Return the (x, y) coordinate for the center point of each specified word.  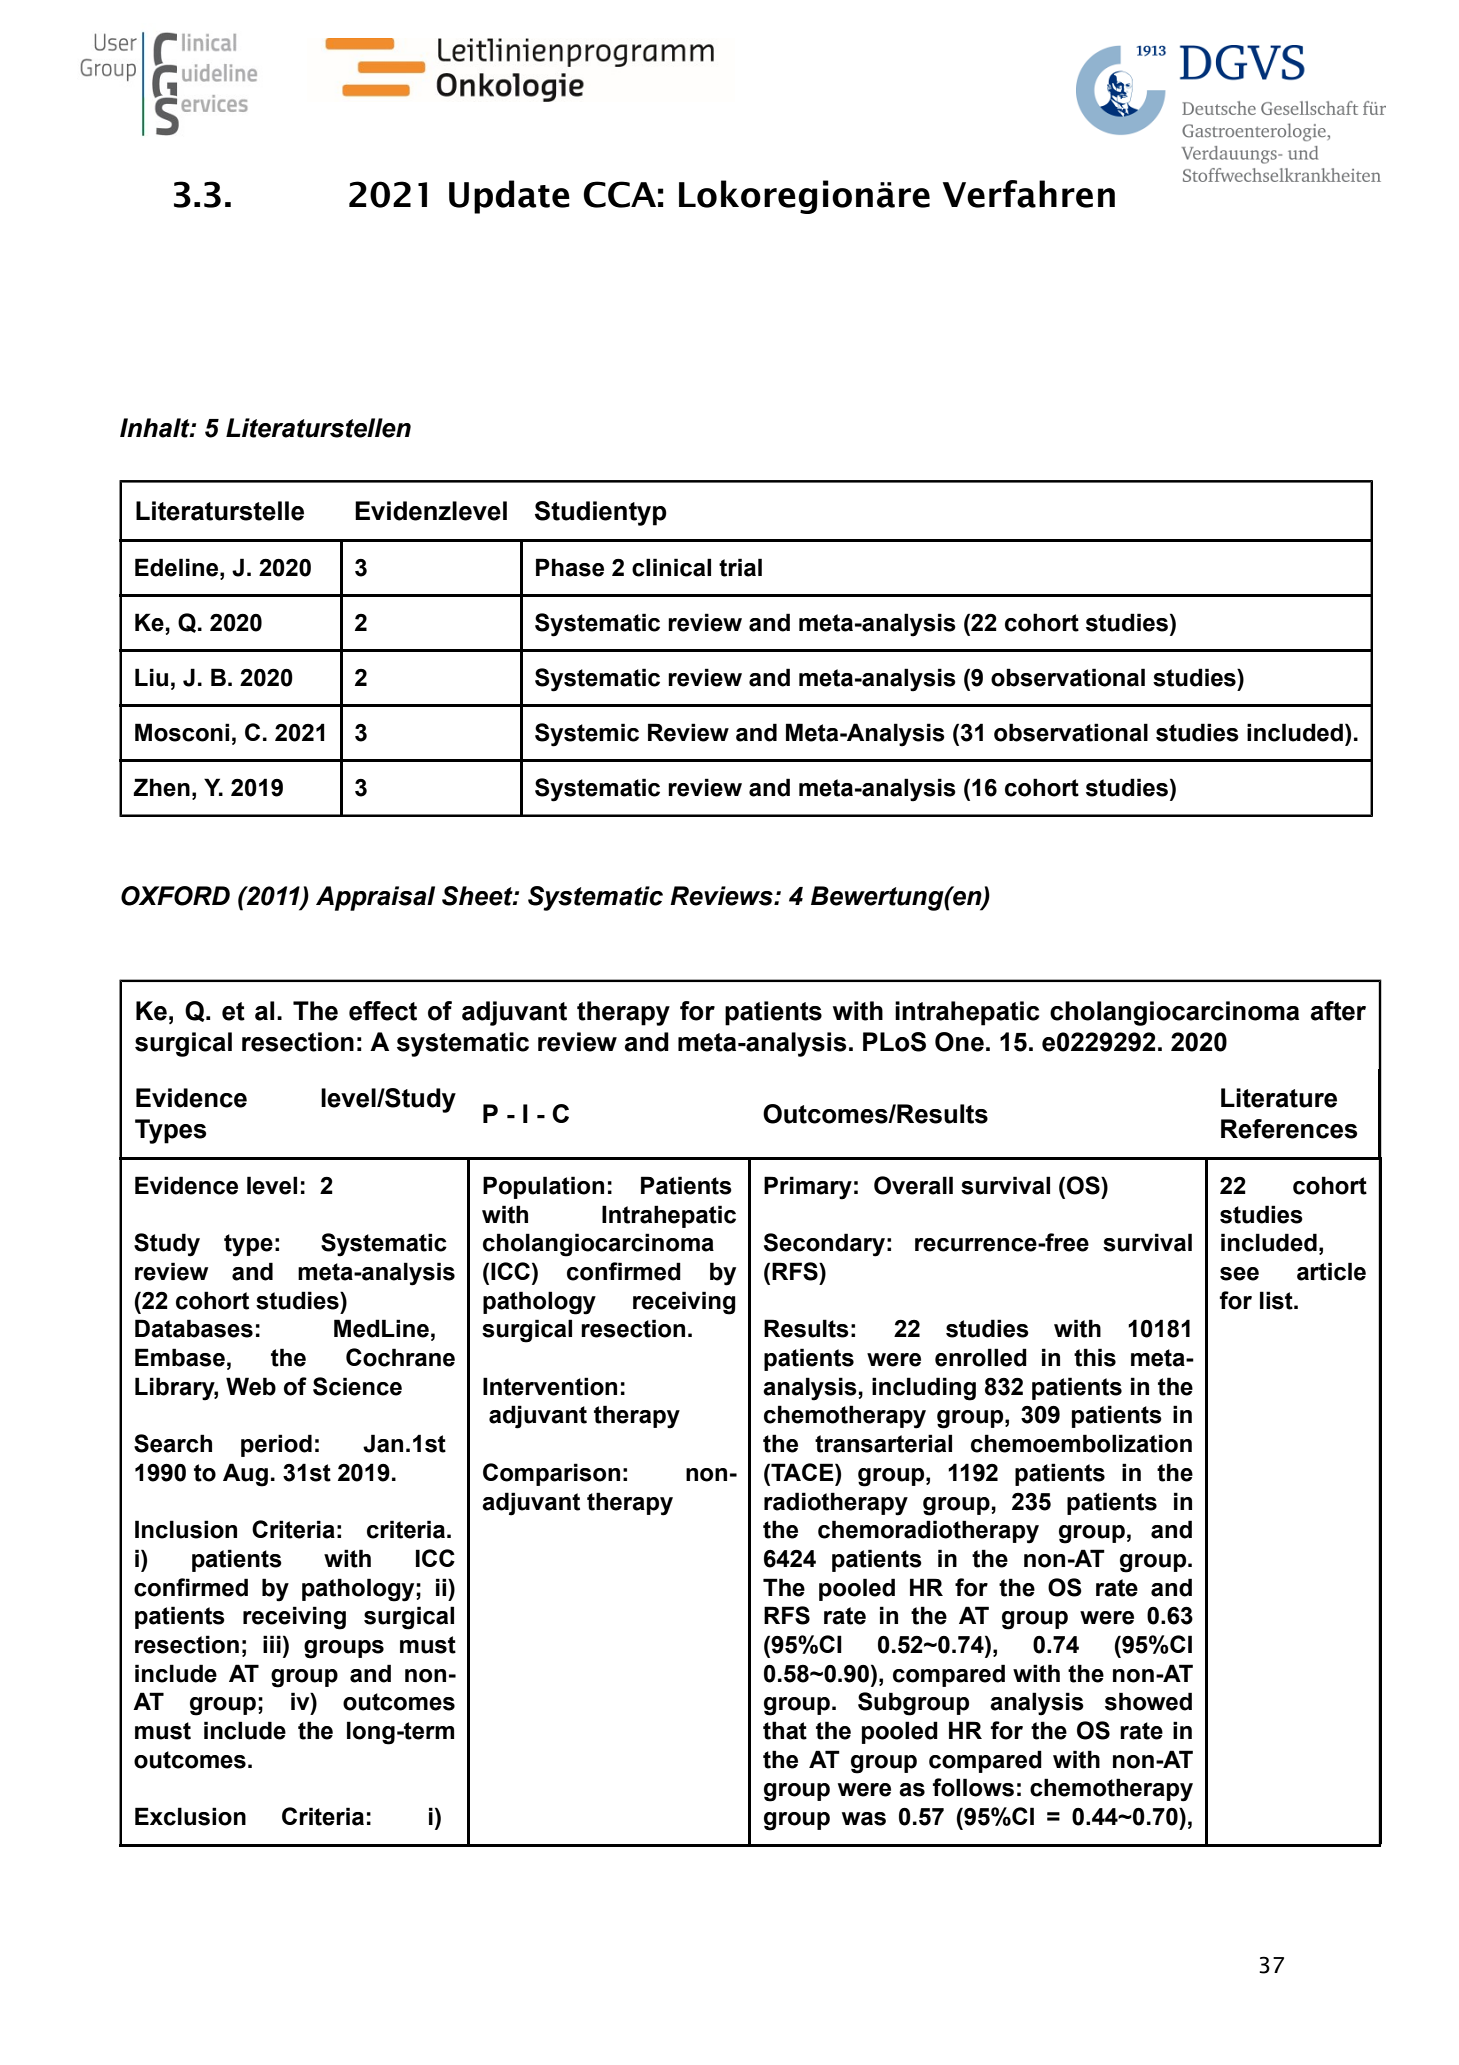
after (1338, 1011)
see (1239, 1274)
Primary (808, 1188)
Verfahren (1029, 194)
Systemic (587, 735)
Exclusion (190, 1816)
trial (740, 567)
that (785, 1730)
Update (509, 197)
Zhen (161, 787)
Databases (194, 1328)
